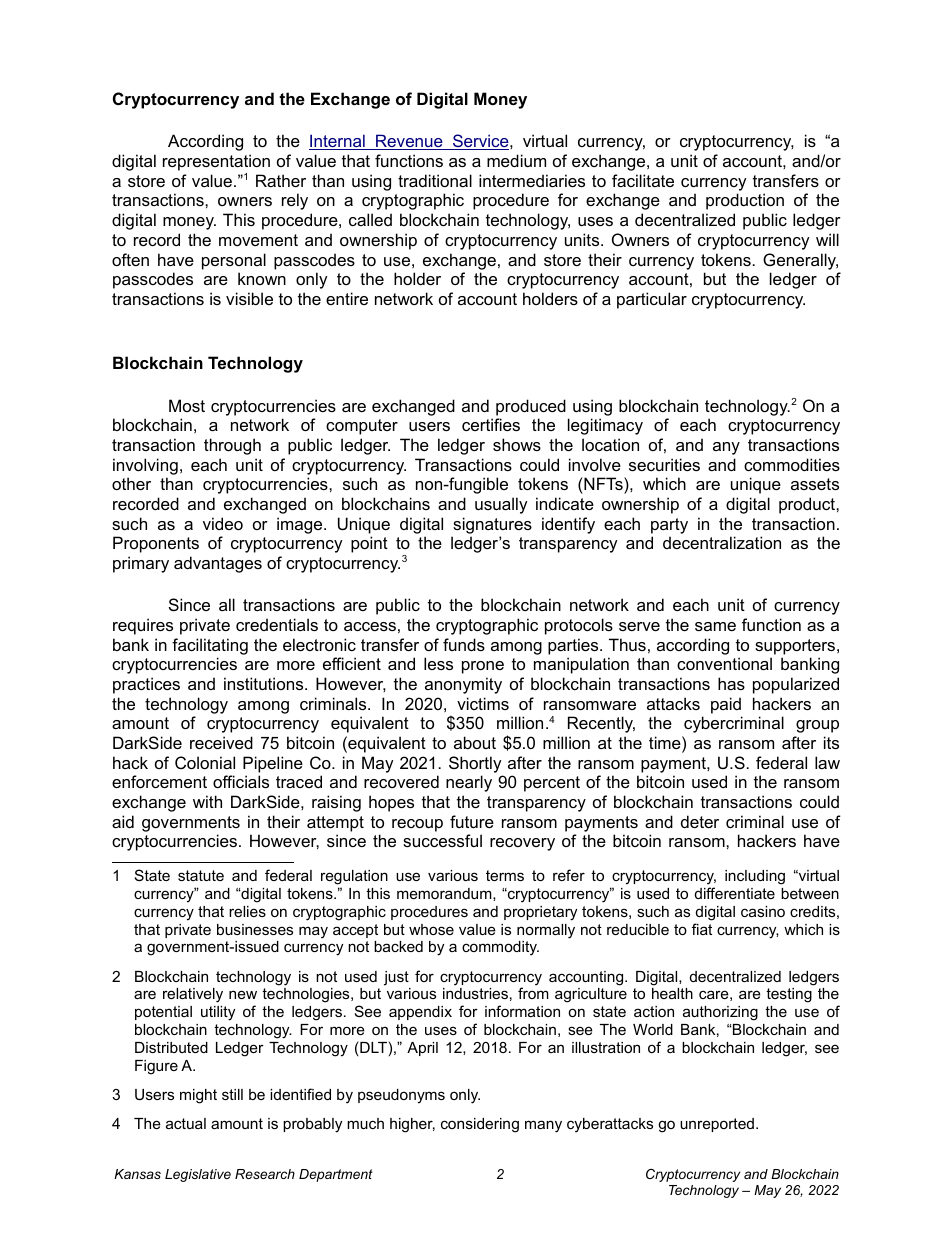  Describe the element at coordinates (216, 162) in the screenshot. I see `representation` at that location.
